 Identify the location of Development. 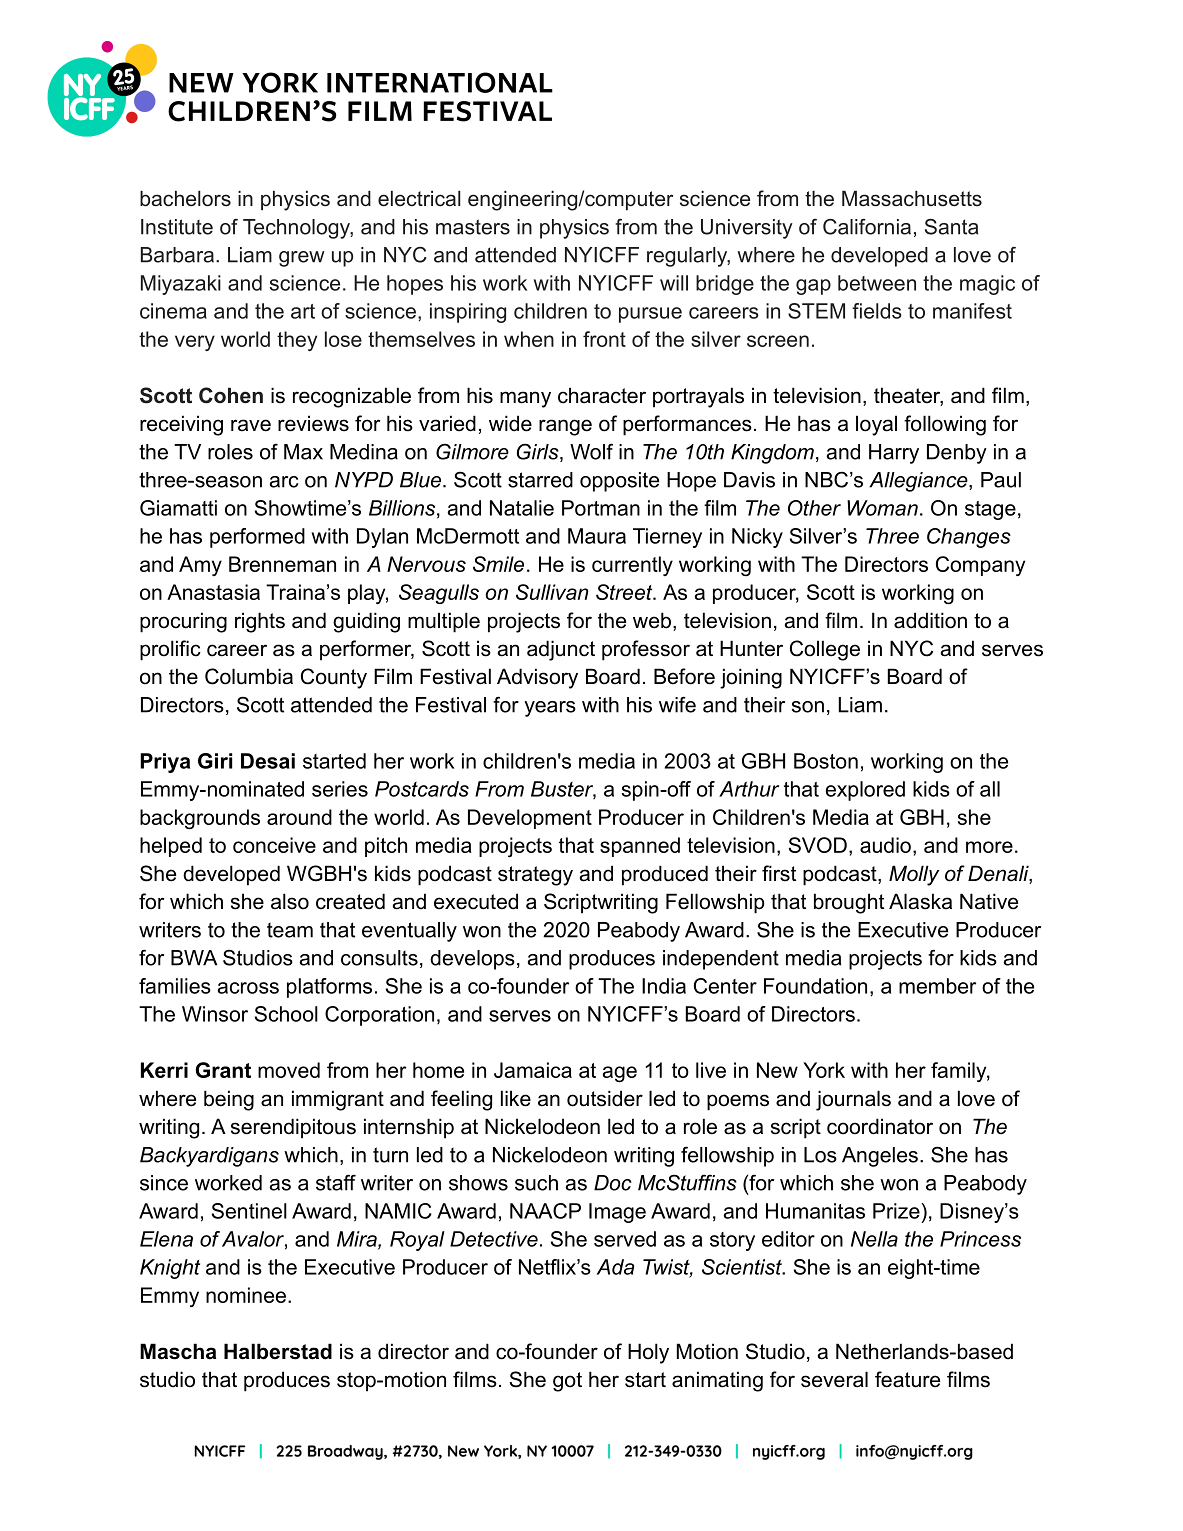
(530, 819).
